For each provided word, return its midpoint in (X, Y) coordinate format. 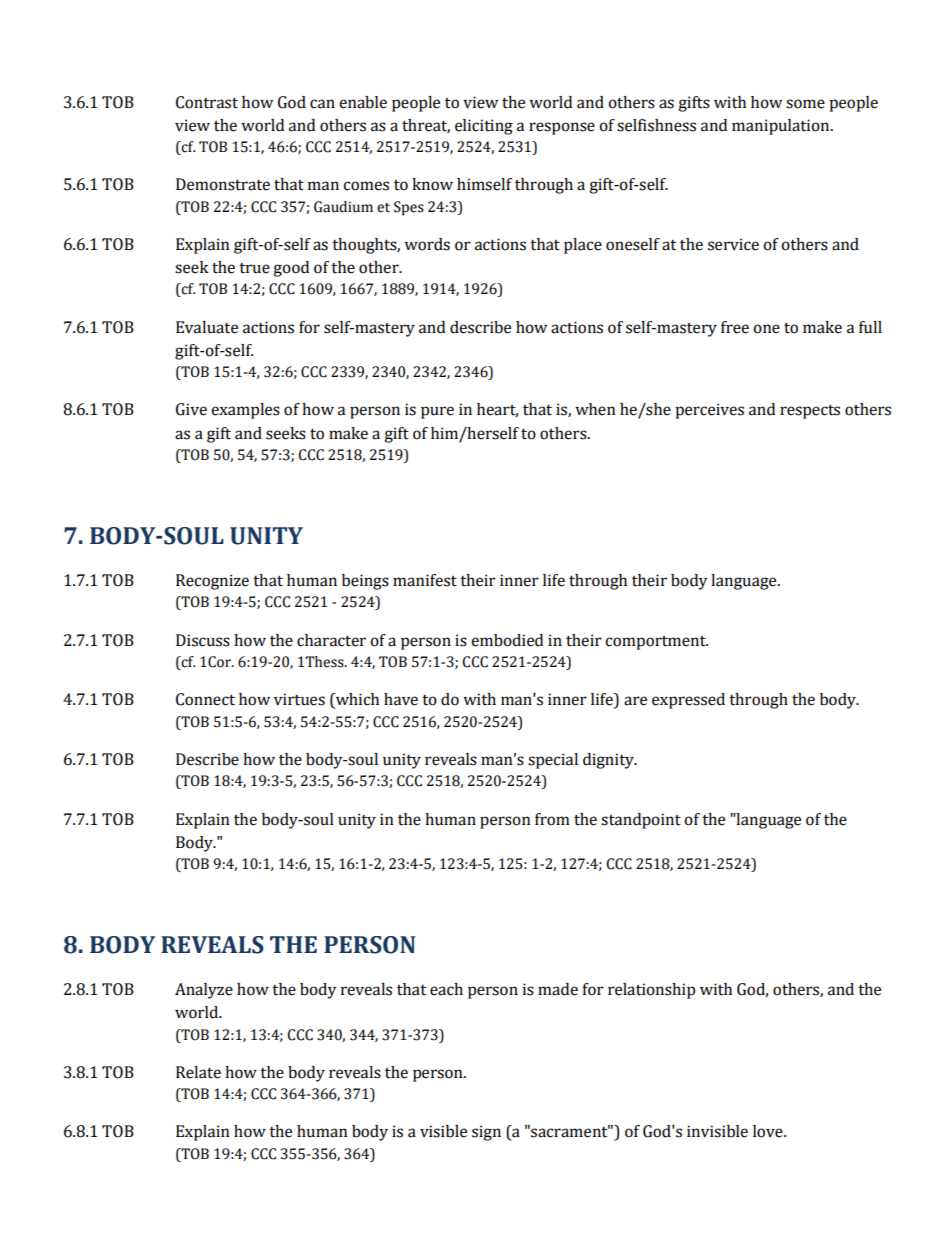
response (562, 128)
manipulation (782, 127)
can (322, 104)
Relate (198, 1072)
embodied (507, 640)
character (331, 640)
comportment (656, 643)
